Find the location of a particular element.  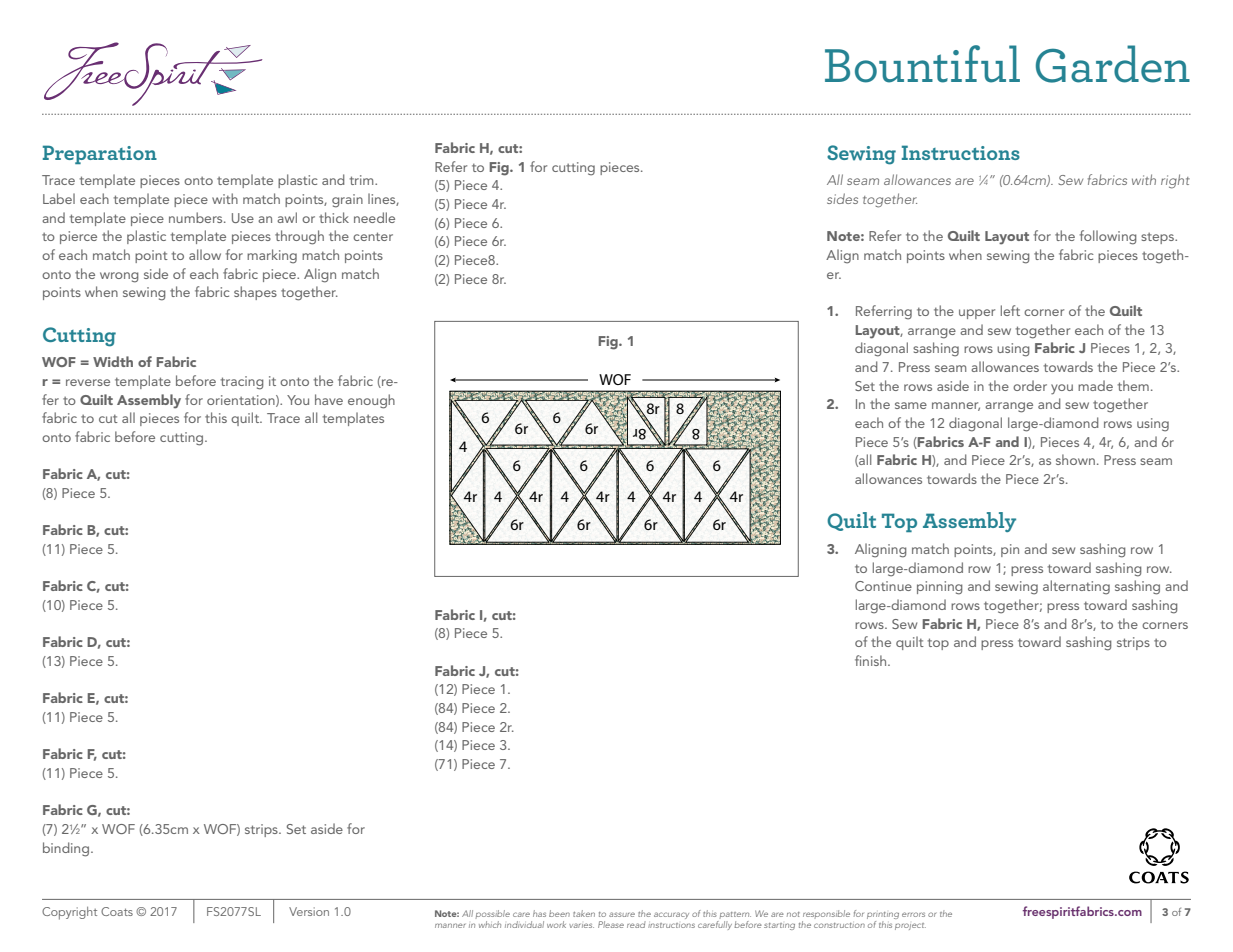

enough is located at coordinates (371, 401).
